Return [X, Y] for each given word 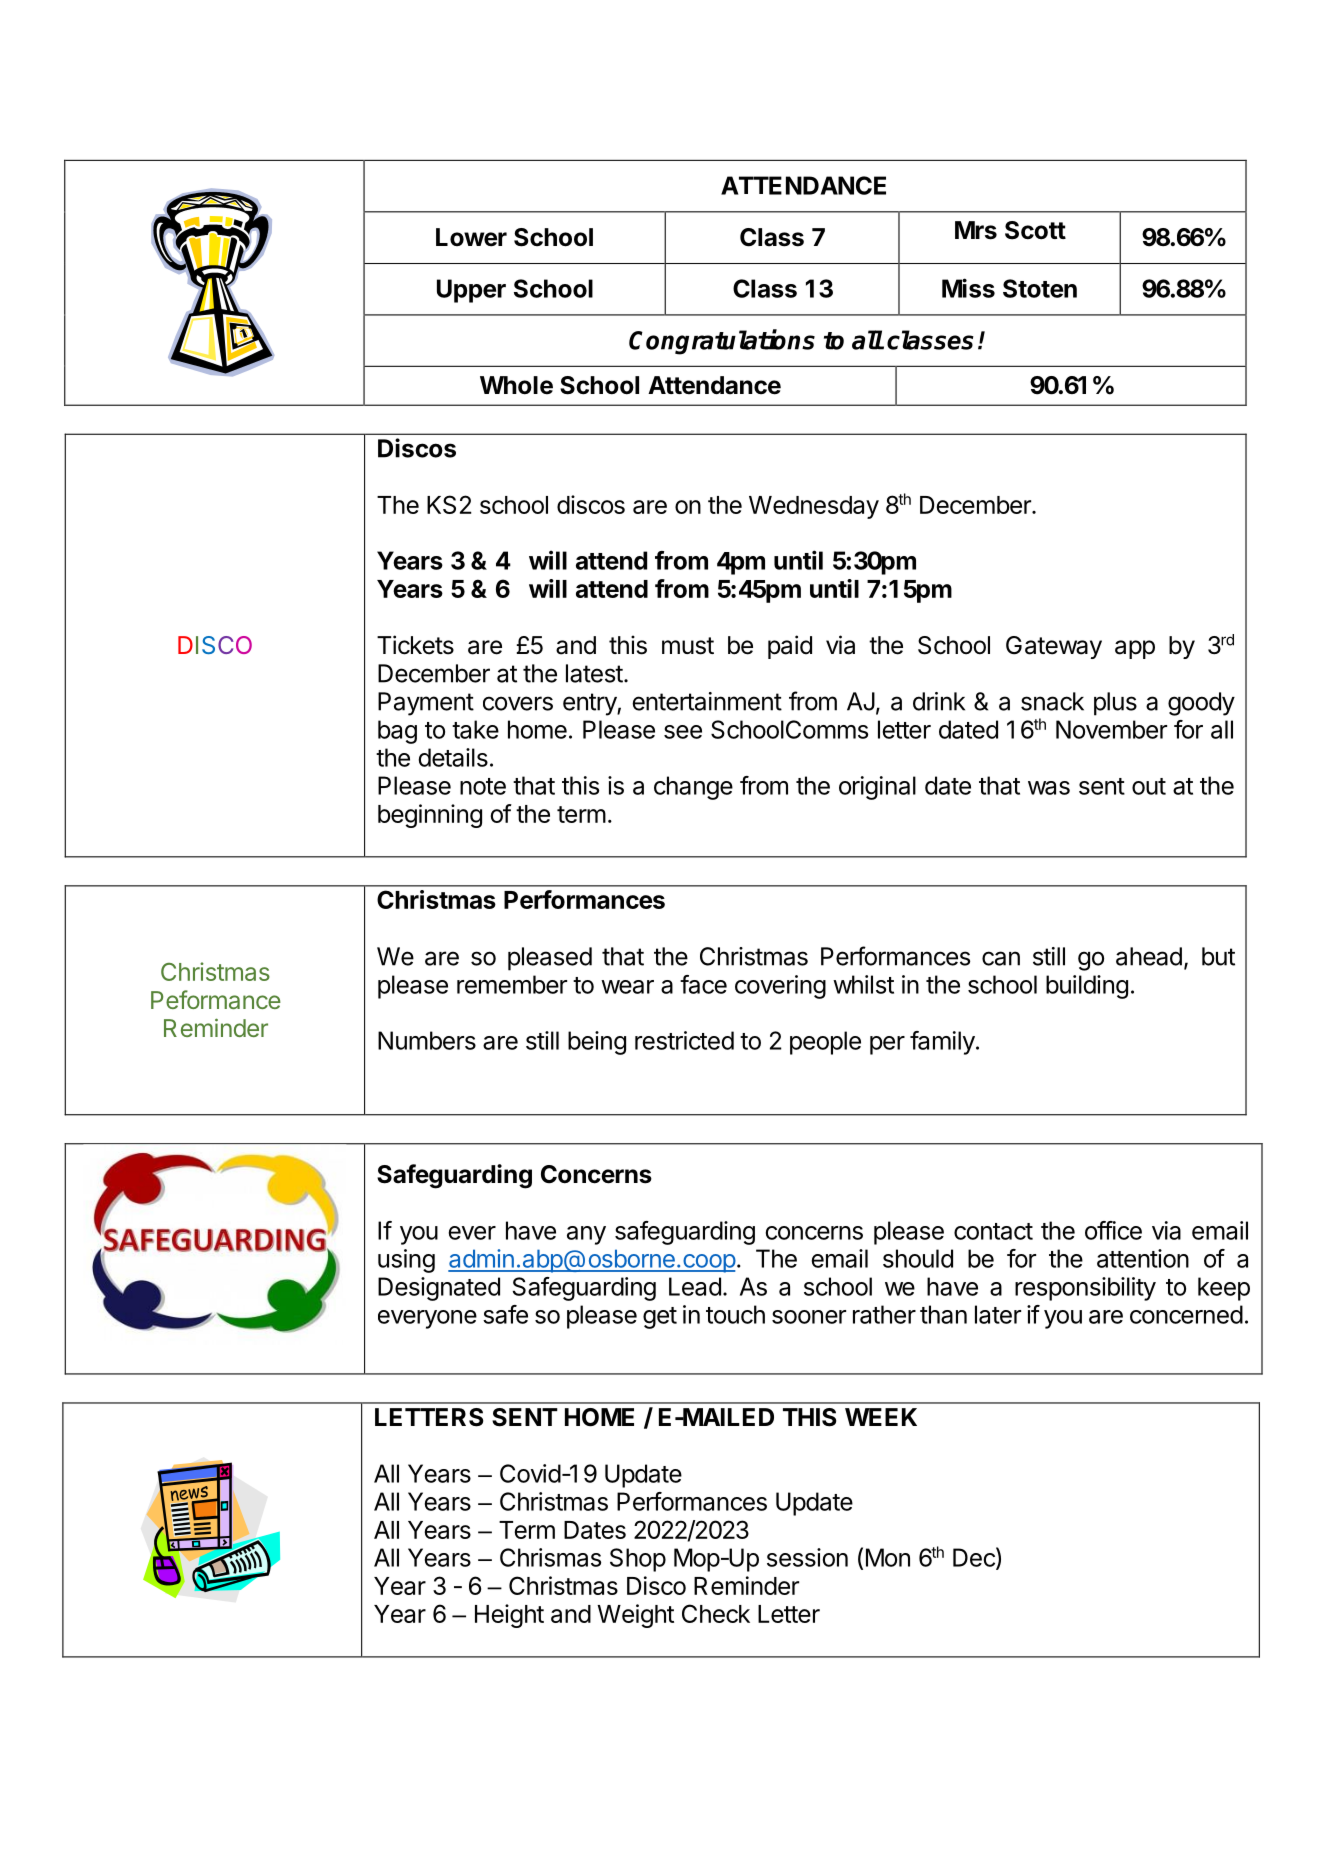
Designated [439, 1289]
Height [509, 1616]
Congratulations [722, 342]
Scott [1035, 230]
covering [780, 987]
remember [512, 984]
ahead [1149, 956]
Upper [471, 291]
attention [1143, 1258]
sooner [809, 1317]
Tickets [415, 645]
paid [790, 647]
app [1135, 649]
